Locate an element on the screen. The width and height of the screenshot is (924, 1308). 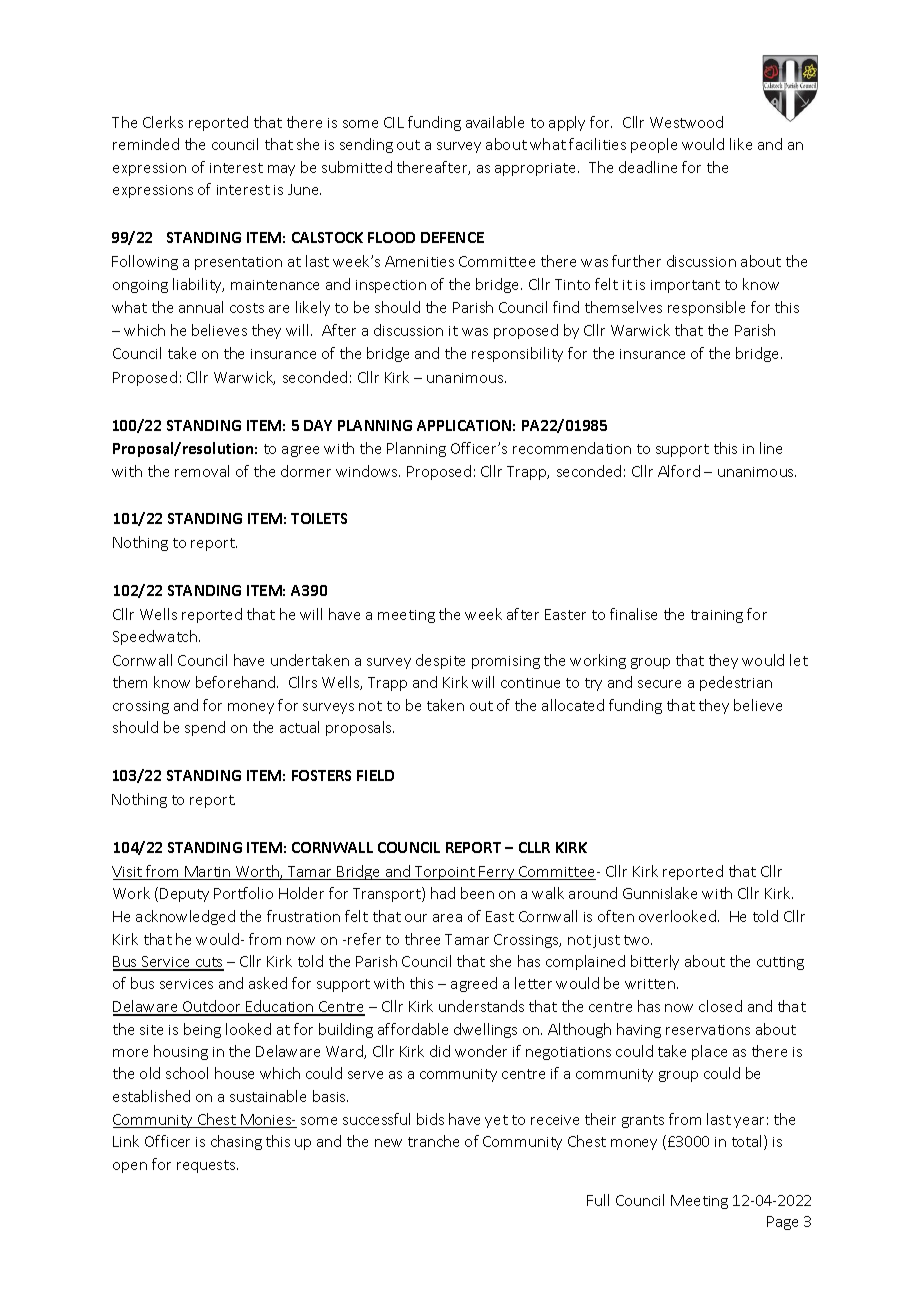
tranche is located at coordinates (433, 1141).
